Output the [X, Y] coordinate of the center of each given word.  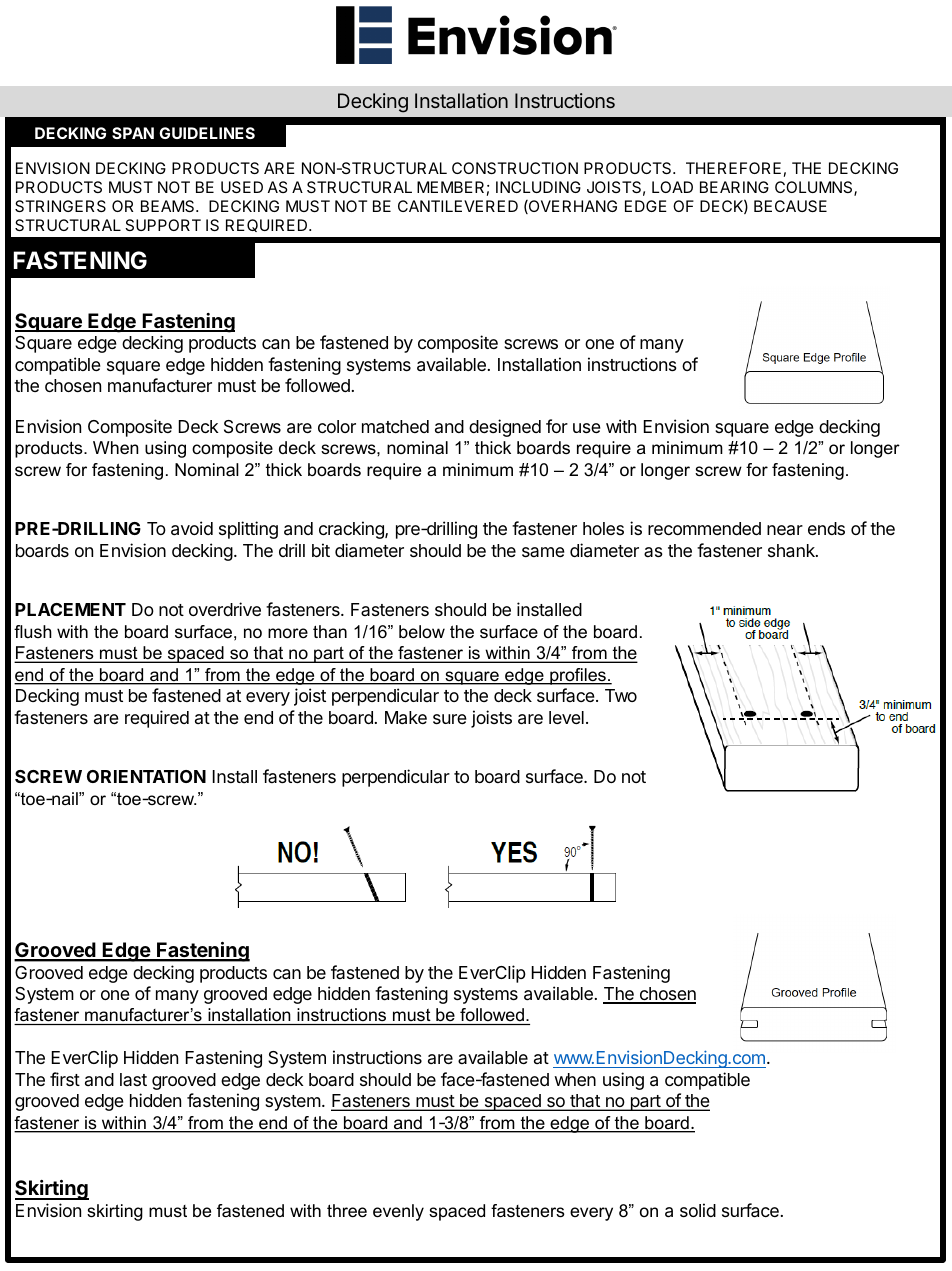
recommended [704, 528]
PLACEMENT [70, 609]
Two [621, 695]
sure [450, 719]
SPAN [133, 133]
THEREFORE [733, 168]
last [133, 1079]
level [566, 717]
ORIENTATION [146, 776]
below [422, 632]
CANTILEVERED [458, 206]
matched [395, 427]
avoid [192, 528]
